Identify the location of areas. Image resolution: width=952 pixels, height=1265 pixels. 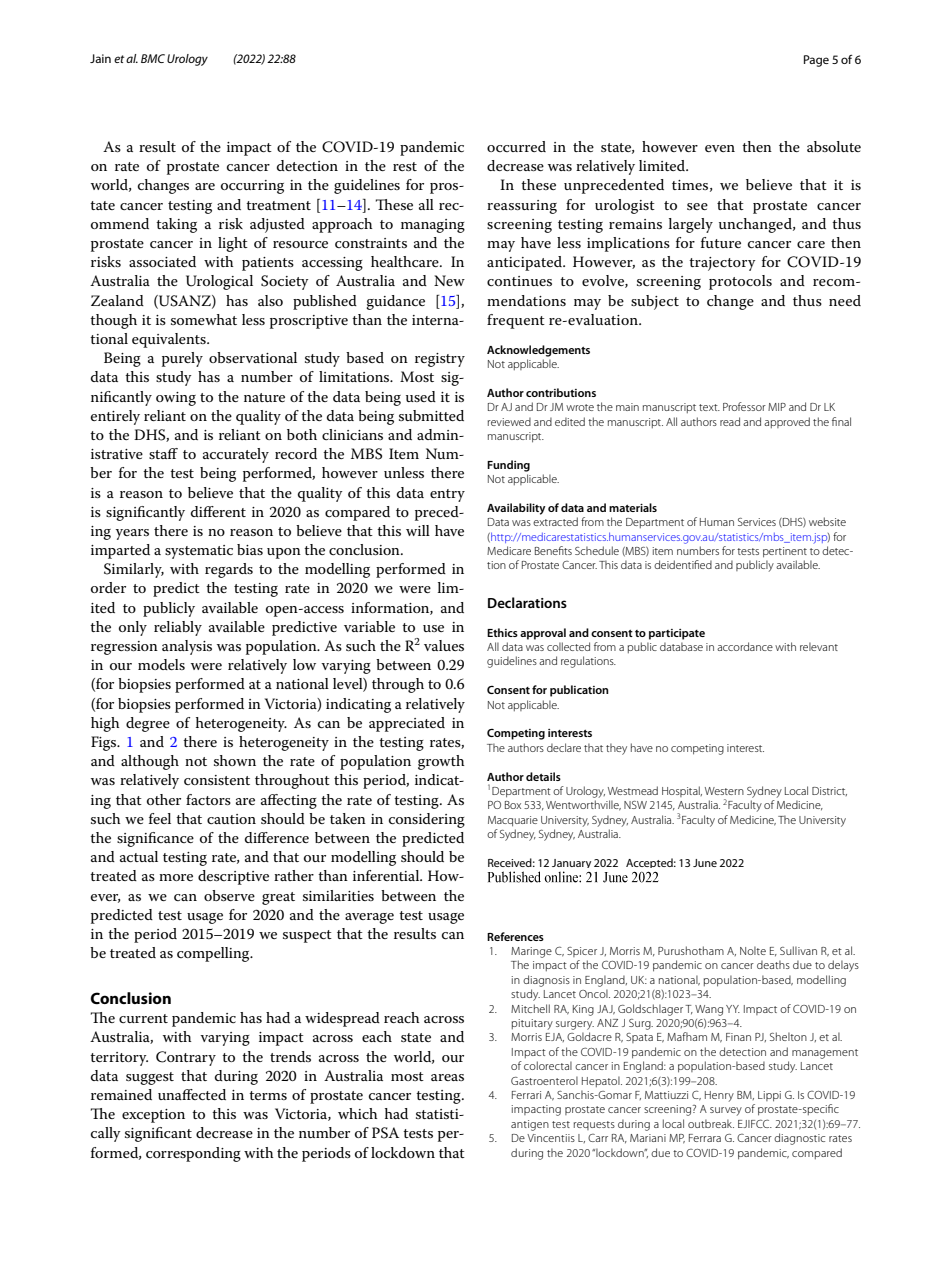
(447, 1077).
